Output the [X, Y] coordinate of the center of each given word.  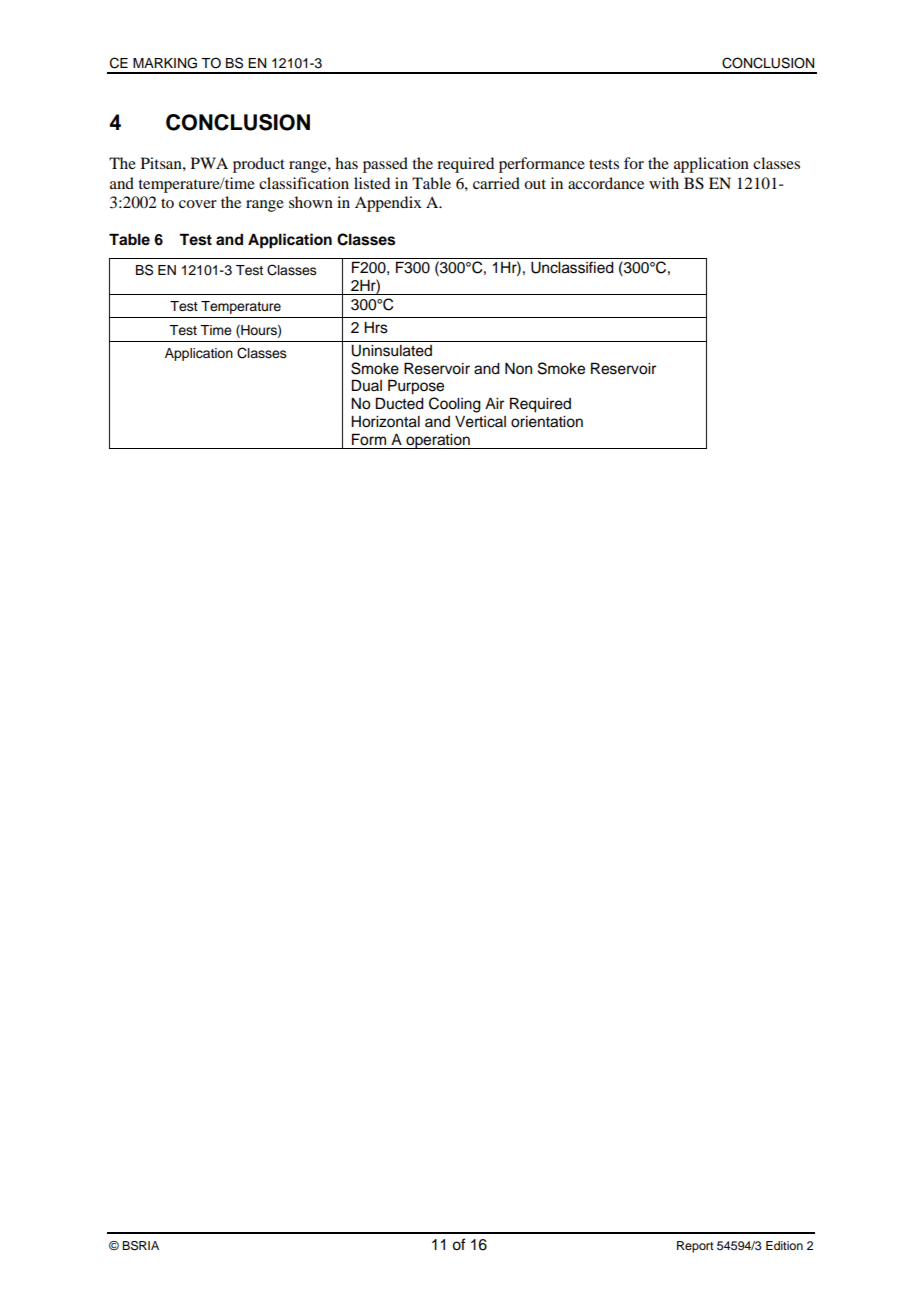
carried [496, 183]
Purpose [416, 387]
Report [695, 1247]
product [259, 165]
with [664, 183]
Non [518, 369]
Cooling [455, 405]
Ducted [400, 403]
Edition [784, 1245]
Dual [367, 385]
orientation [547, 422]
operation [438, 441]
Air [494, 403]
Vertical [480, 422]
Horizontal [385, 422]
